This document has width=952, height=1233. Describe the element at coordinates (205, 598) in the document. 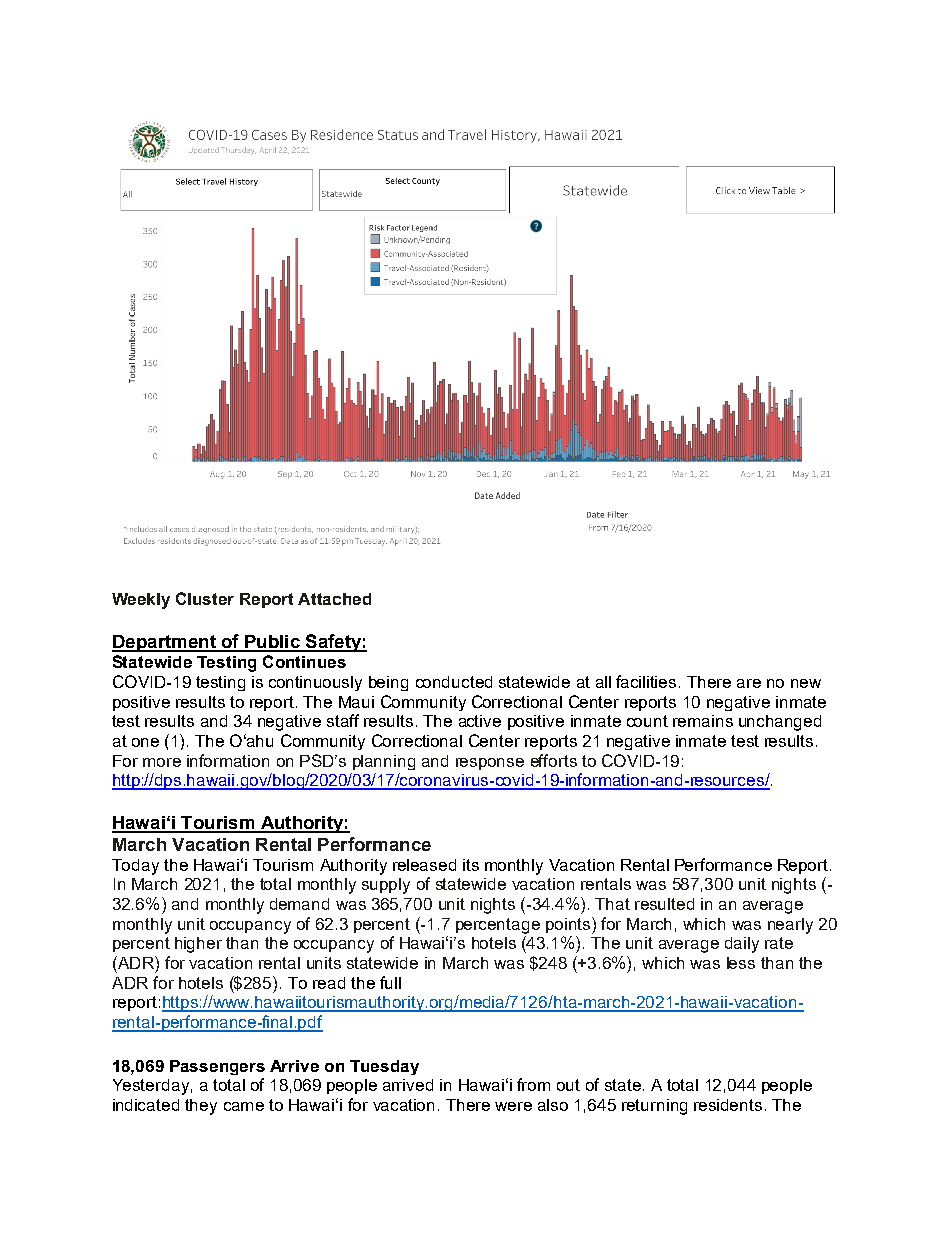

I see `Cluster` at that location.
